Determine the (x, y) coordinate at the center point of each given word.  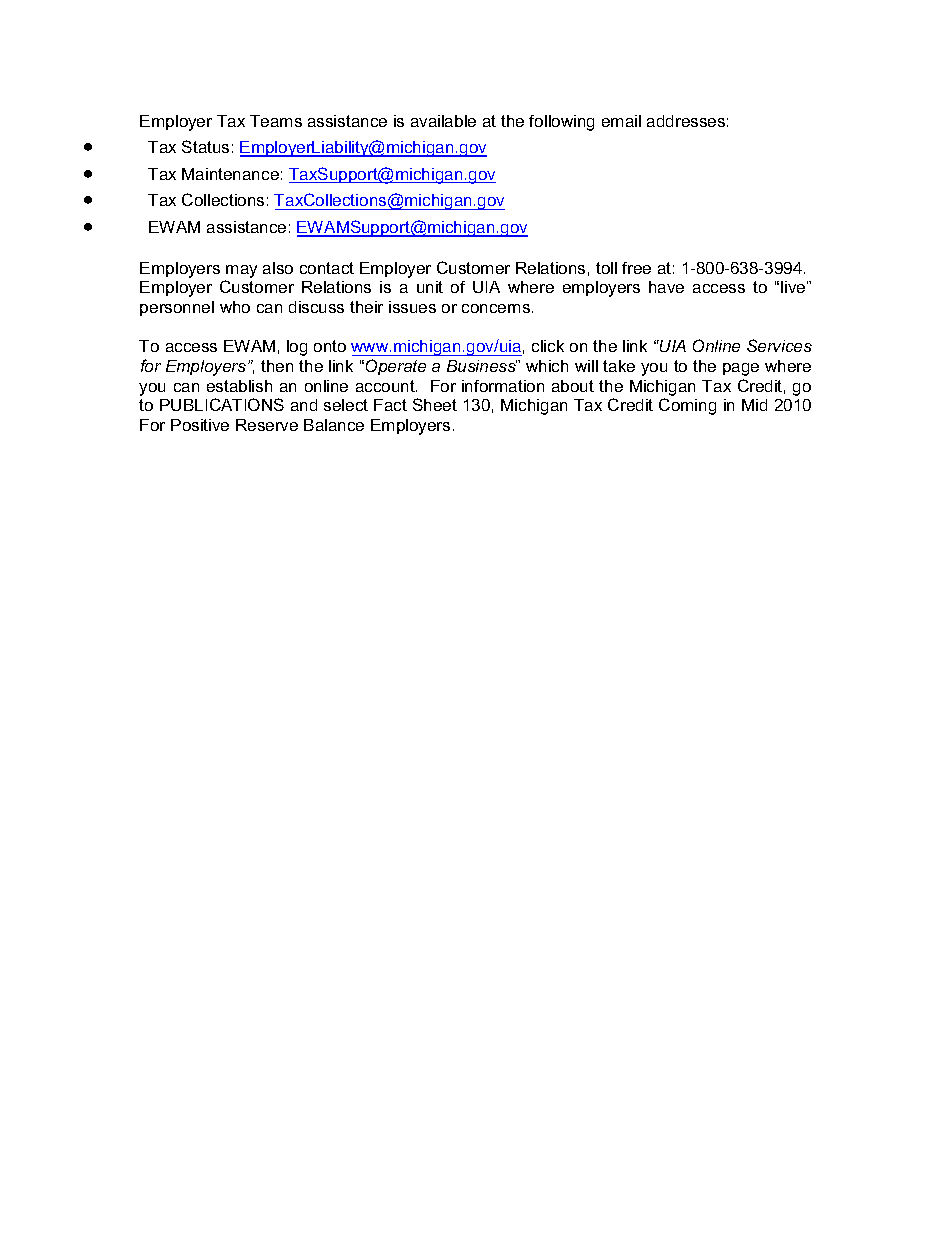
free (636, 268)
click (548, 346)
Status (205, 146)
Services (779, 345)
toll (606, 268)
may (241, 271)
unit (430, 287)
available (443, 121)
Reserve (267, 425)
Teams (276, 121)
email (621, 121)
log (297, 348)
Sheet (435, 404)
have (666, 287)
